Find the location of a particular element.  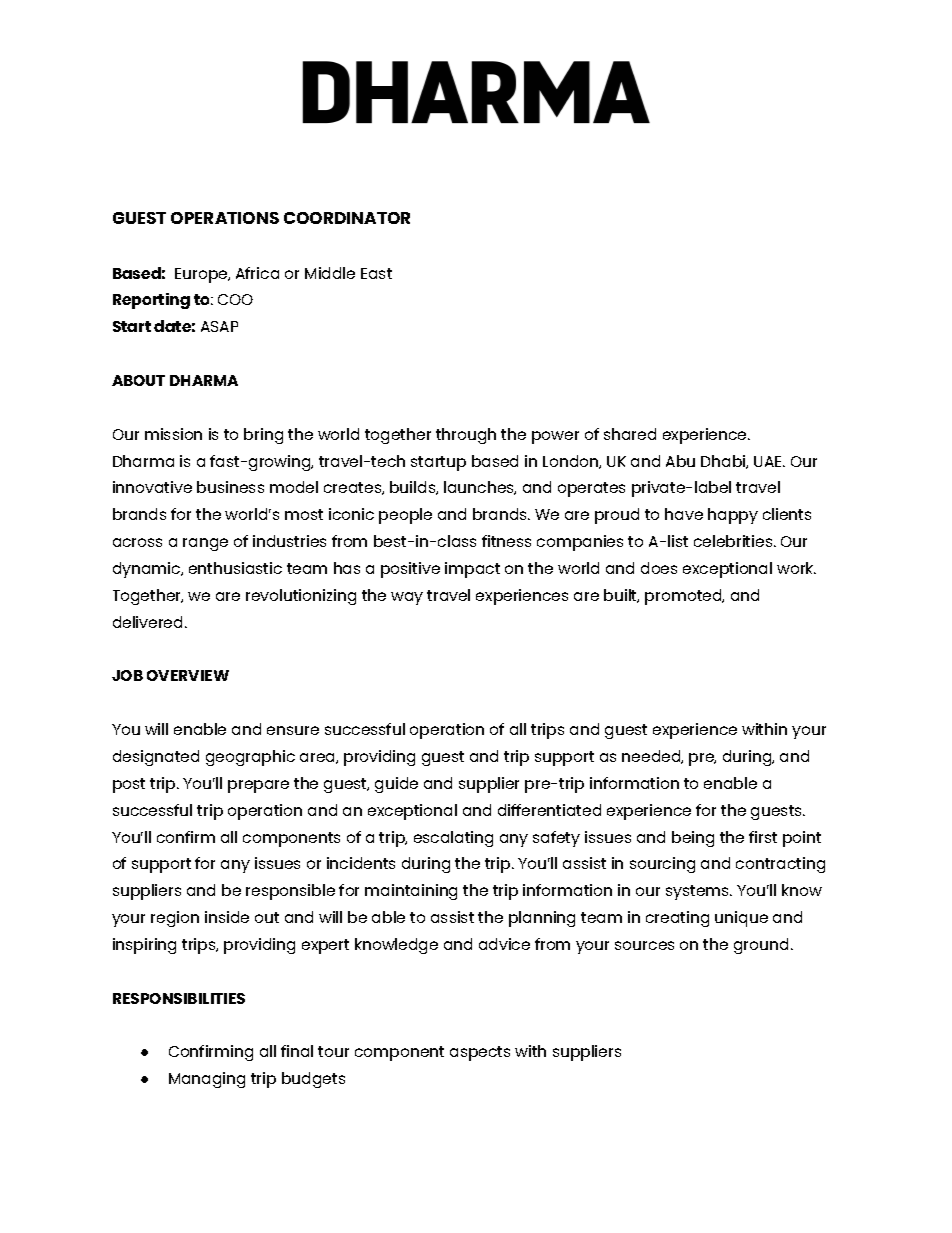

way is located at coordinates (407, 598).
